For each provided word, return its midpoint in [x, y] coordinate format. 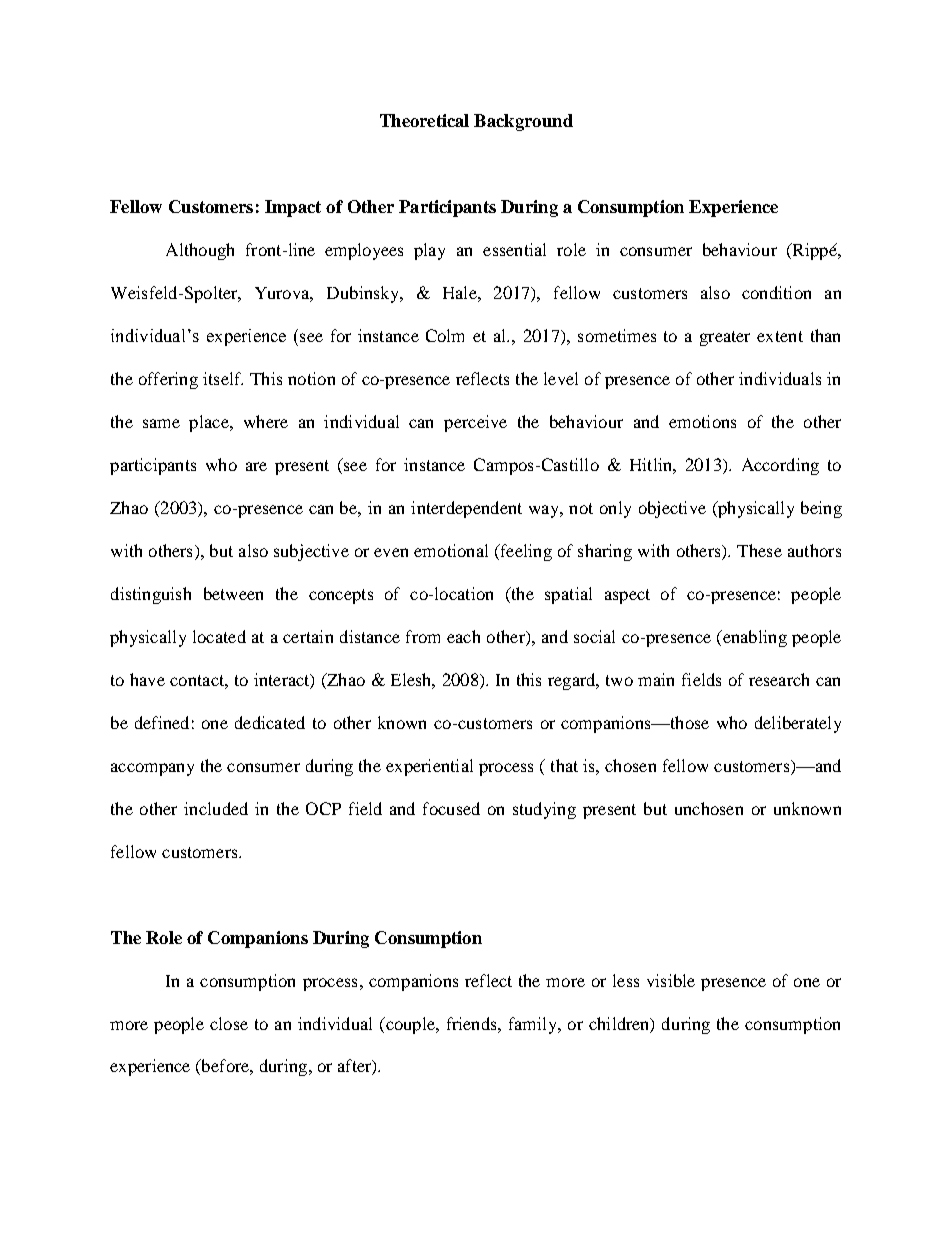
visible [671, 980]
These [759, 550]
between [233, 593]
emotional [451, 550]
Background [523, 122]
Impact [293, 208]
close [229, 1023]
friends [473, 1023]
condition [776, 292]
